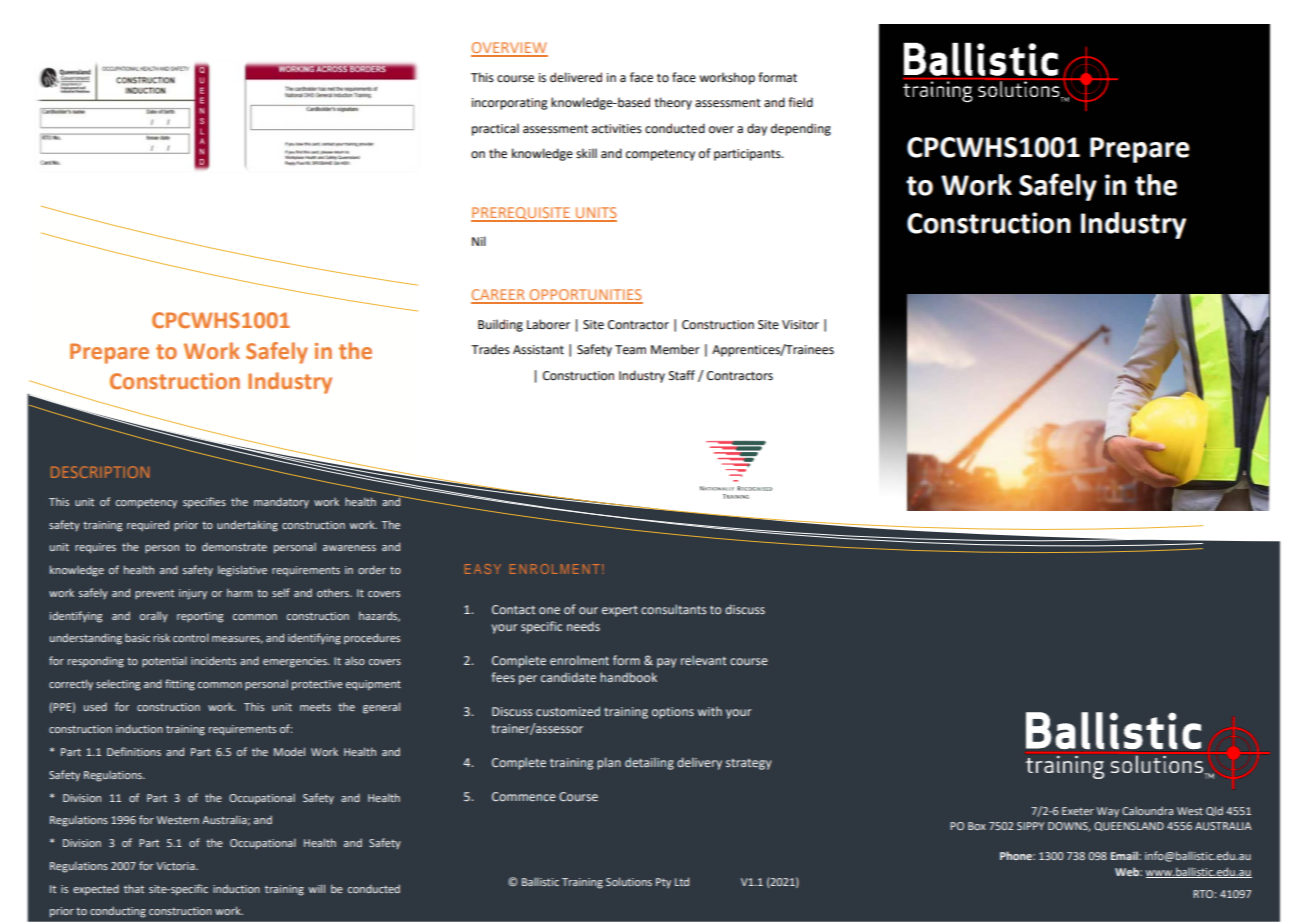 The image size is (1308, 924). What do you see at coordinates (674, 609) in the screenshot?
I see `consultants` at bounding box center [674, 609].
